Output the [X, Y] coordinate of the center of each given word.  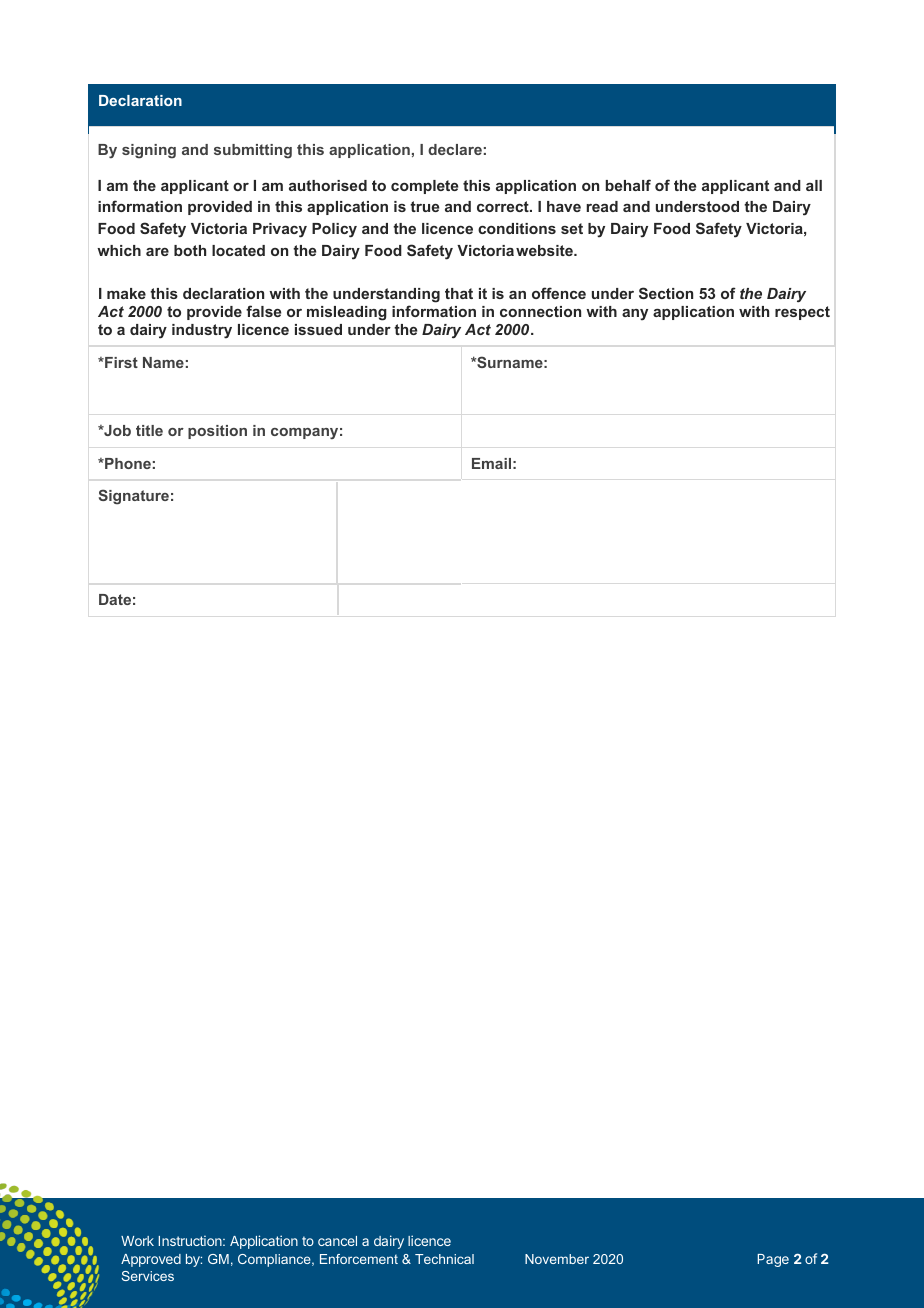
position [217, 432]
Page [773, 1260]
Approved [151, 1260]
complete [424, 187]
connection [540, 311]
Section [666, 293]
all [814, 185]
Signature [134, 497]
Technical [444, 1259]
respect [802, 313]
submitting [253, 151]
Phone [127, 463]
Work [137, 1241]
